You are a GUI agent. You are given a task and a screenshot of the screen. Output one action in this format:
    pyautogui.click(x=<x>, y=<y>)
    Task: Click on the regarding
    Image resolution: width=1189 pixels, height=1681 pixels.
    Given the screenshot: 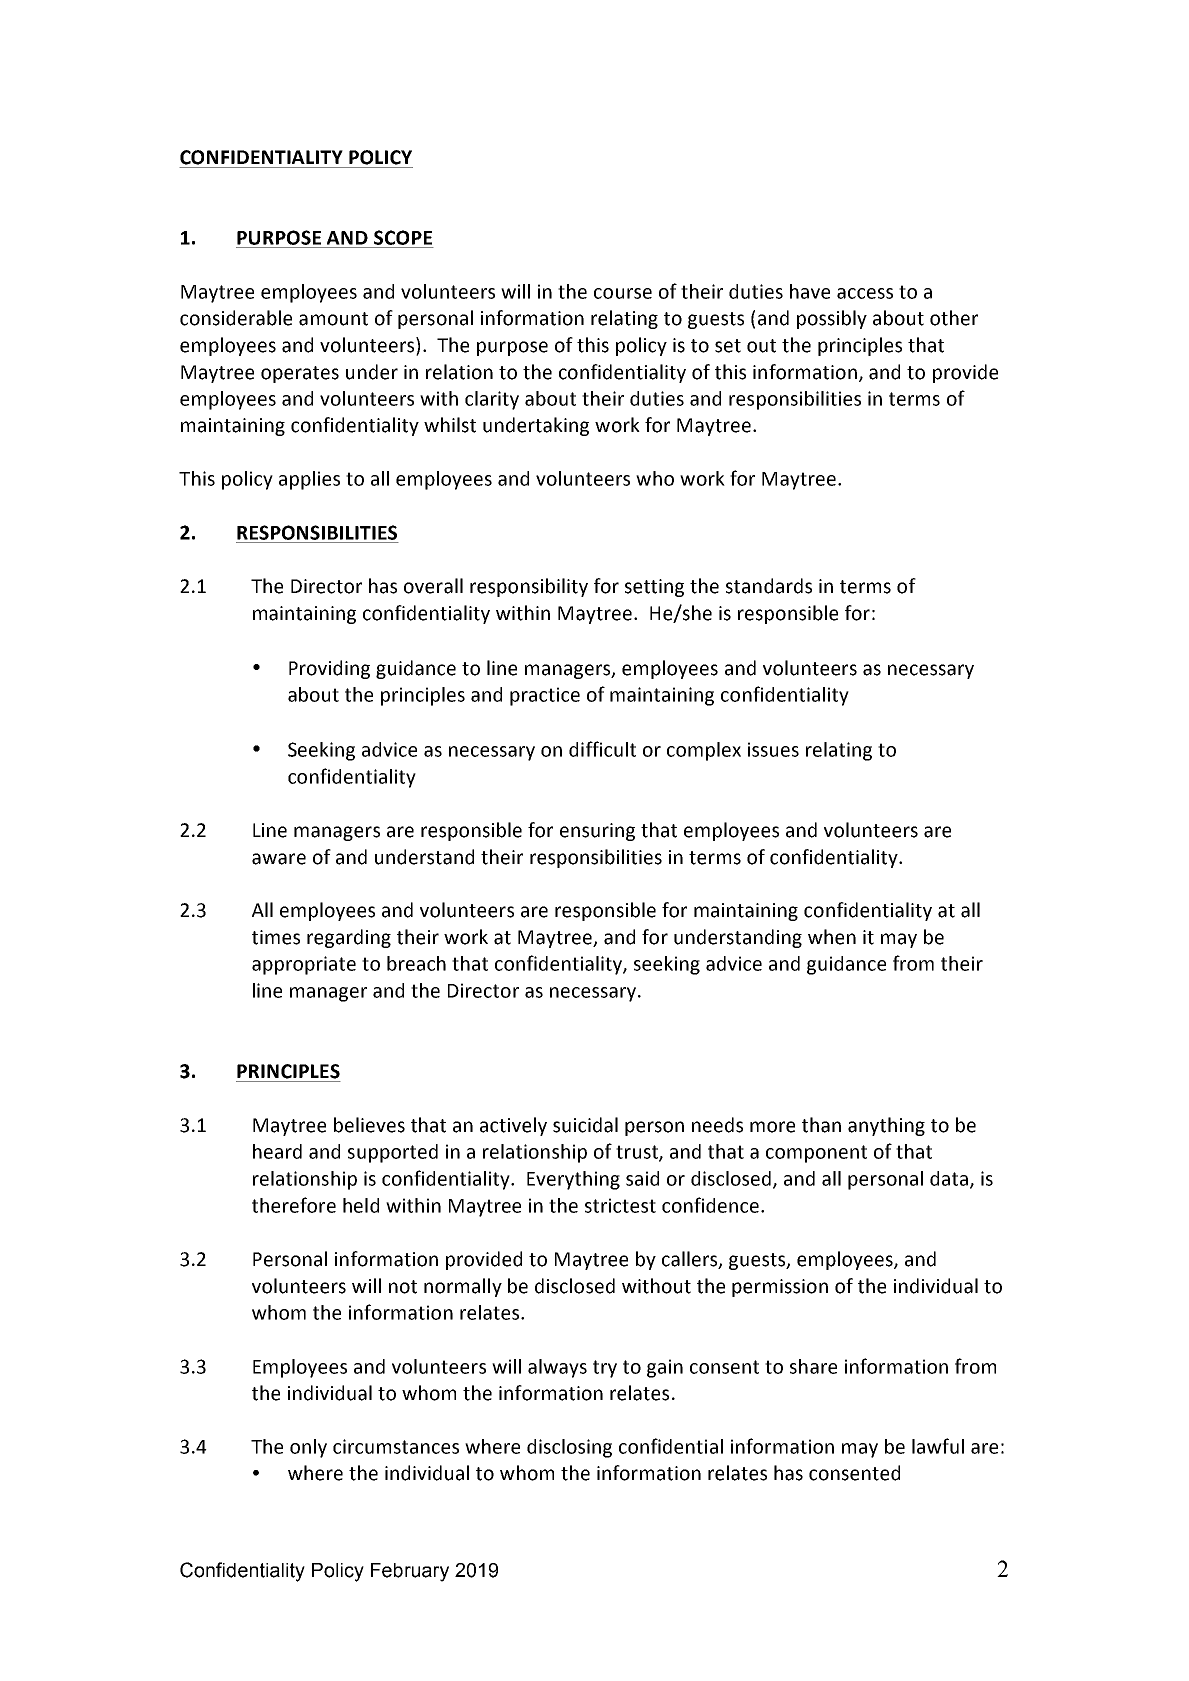 What is the action you would take?
    pyautogui.click(x=349, y=938)
